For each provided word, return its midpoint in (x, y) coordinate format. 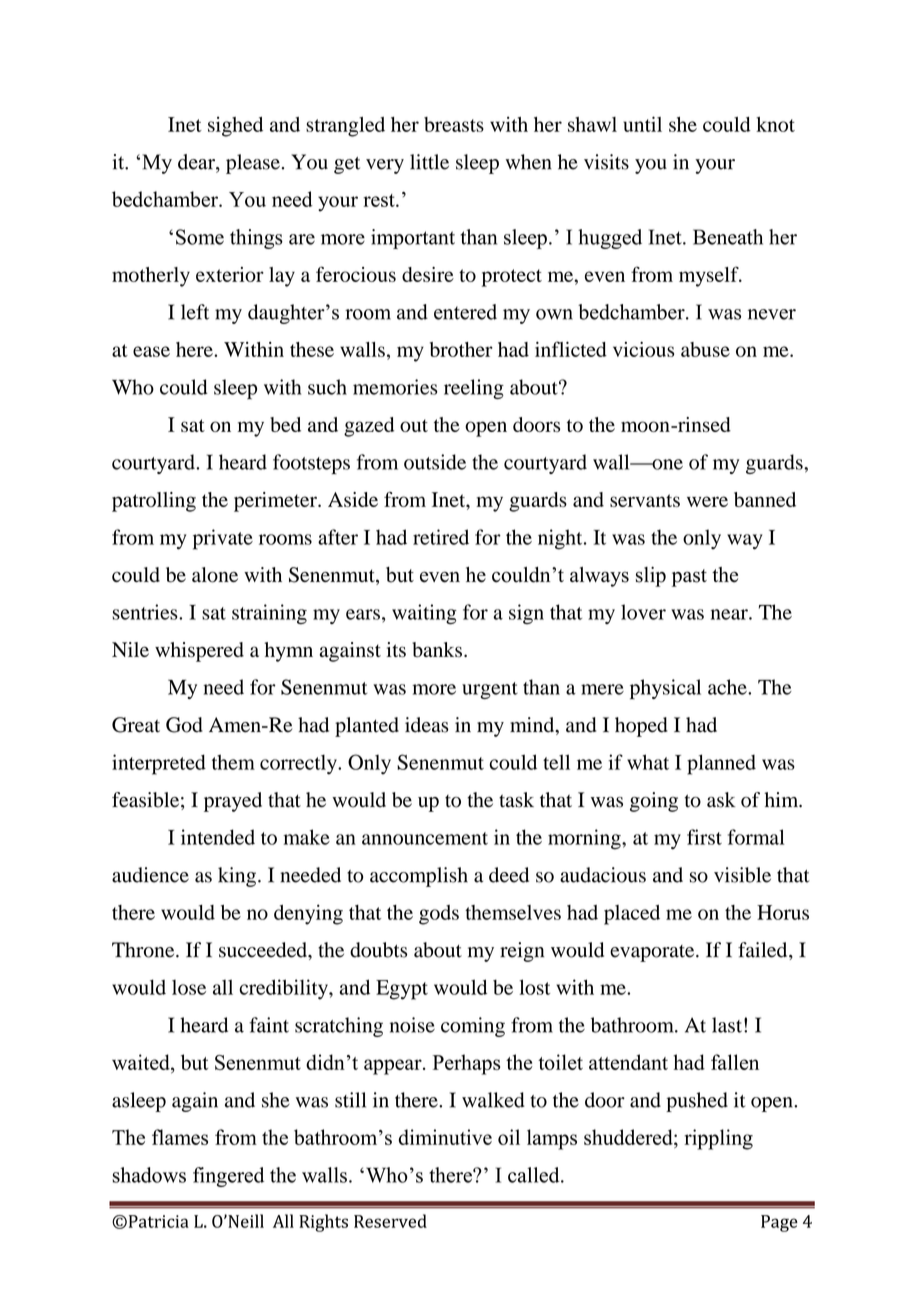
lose (189, 987)
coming (473, 1027)
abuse (705, 349)
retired (441, 537)
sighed (235, 127)
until (642, 124)
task (516, 800)
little (429, 162)
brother (461, 349)
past (689, 578)
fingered (228, 1177)
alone (215, 575)
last (727, 1025)
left (195, 312)
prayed (233, 802)
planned (721, 764)
